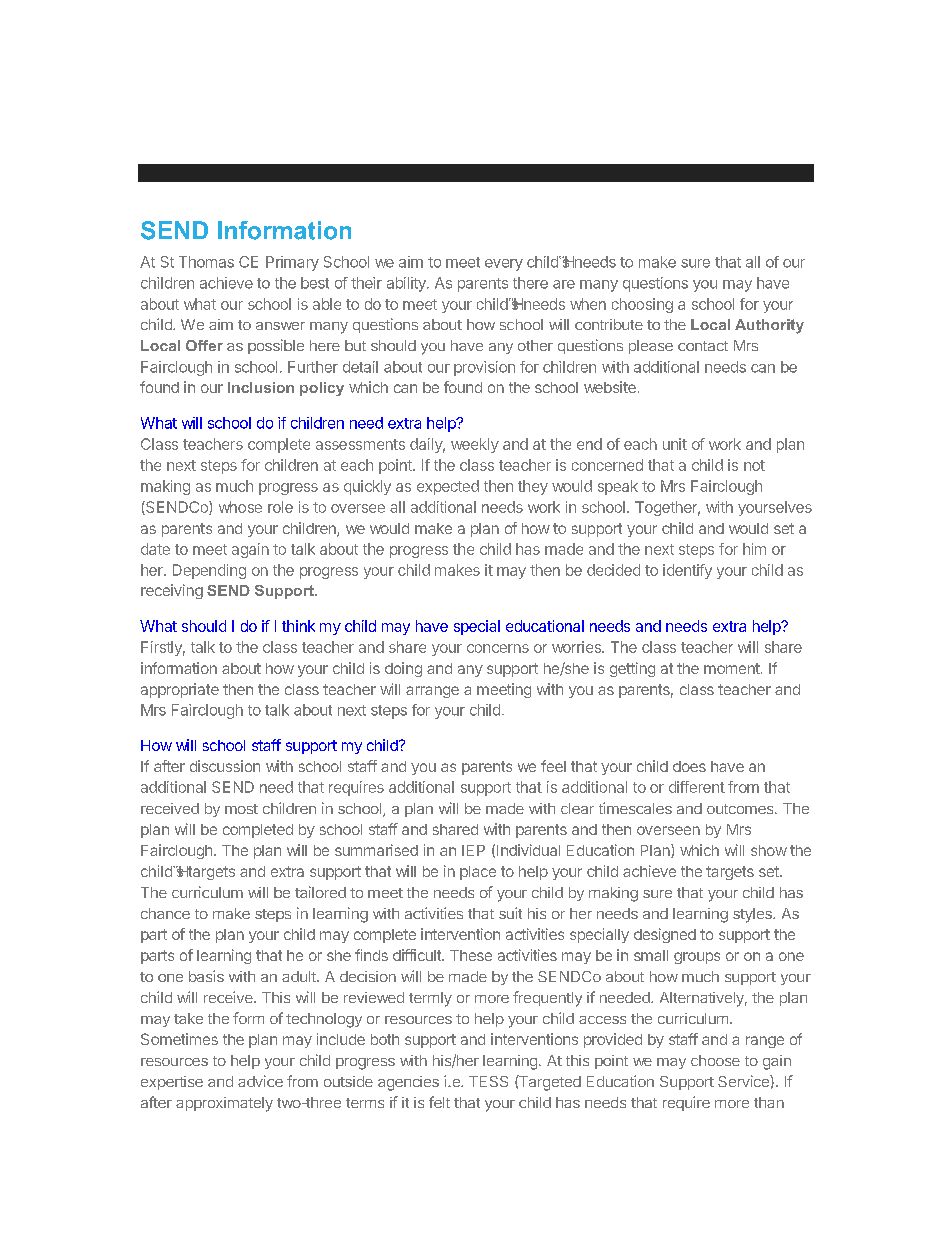  I want to click on styles, so click(753, 915).
